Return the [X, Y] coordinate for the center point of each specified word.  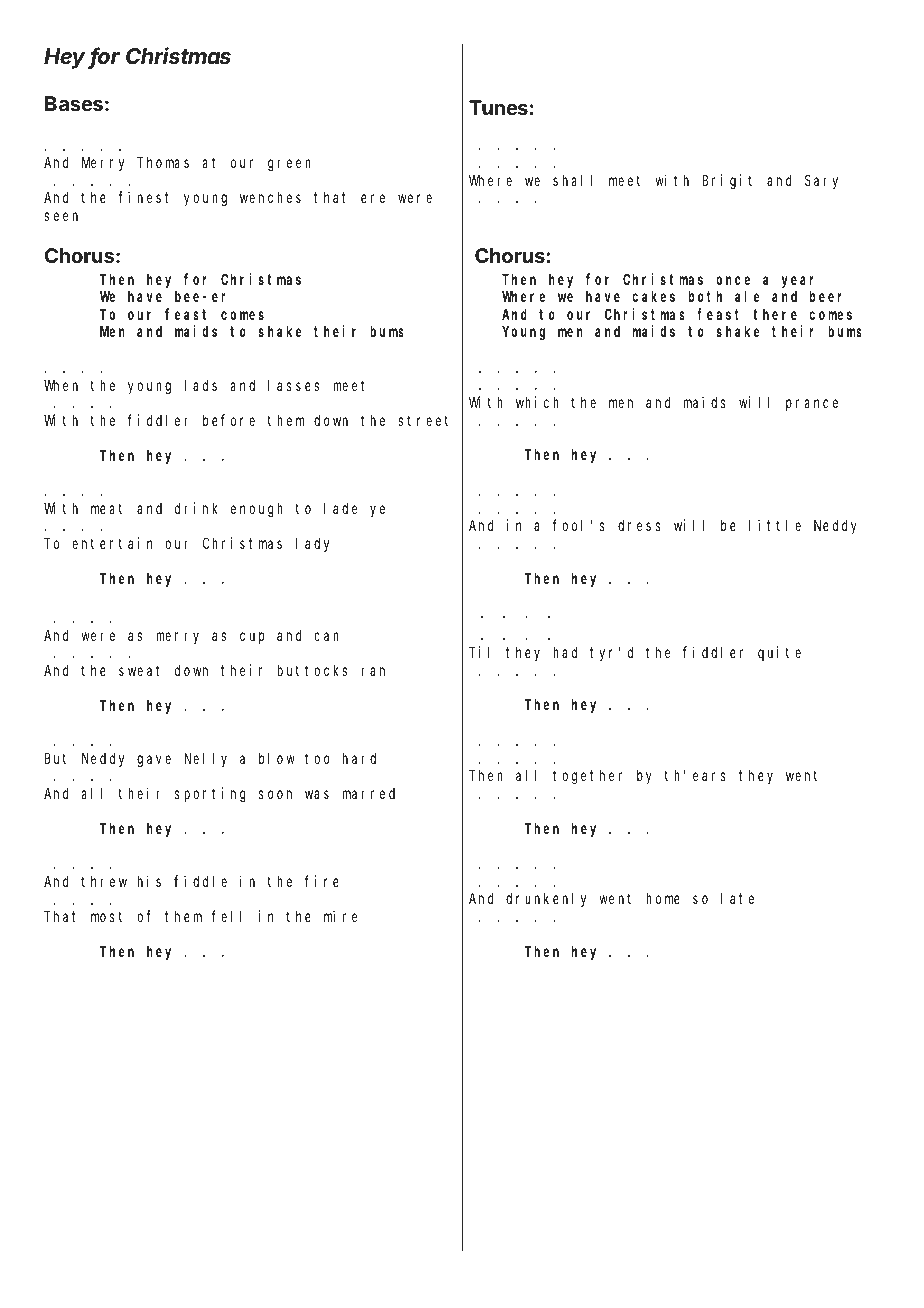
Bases [74, 103]
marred [369, 793]
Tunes [498, 107]
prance [812, 405]
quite [779, 653]
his [149, 881]
